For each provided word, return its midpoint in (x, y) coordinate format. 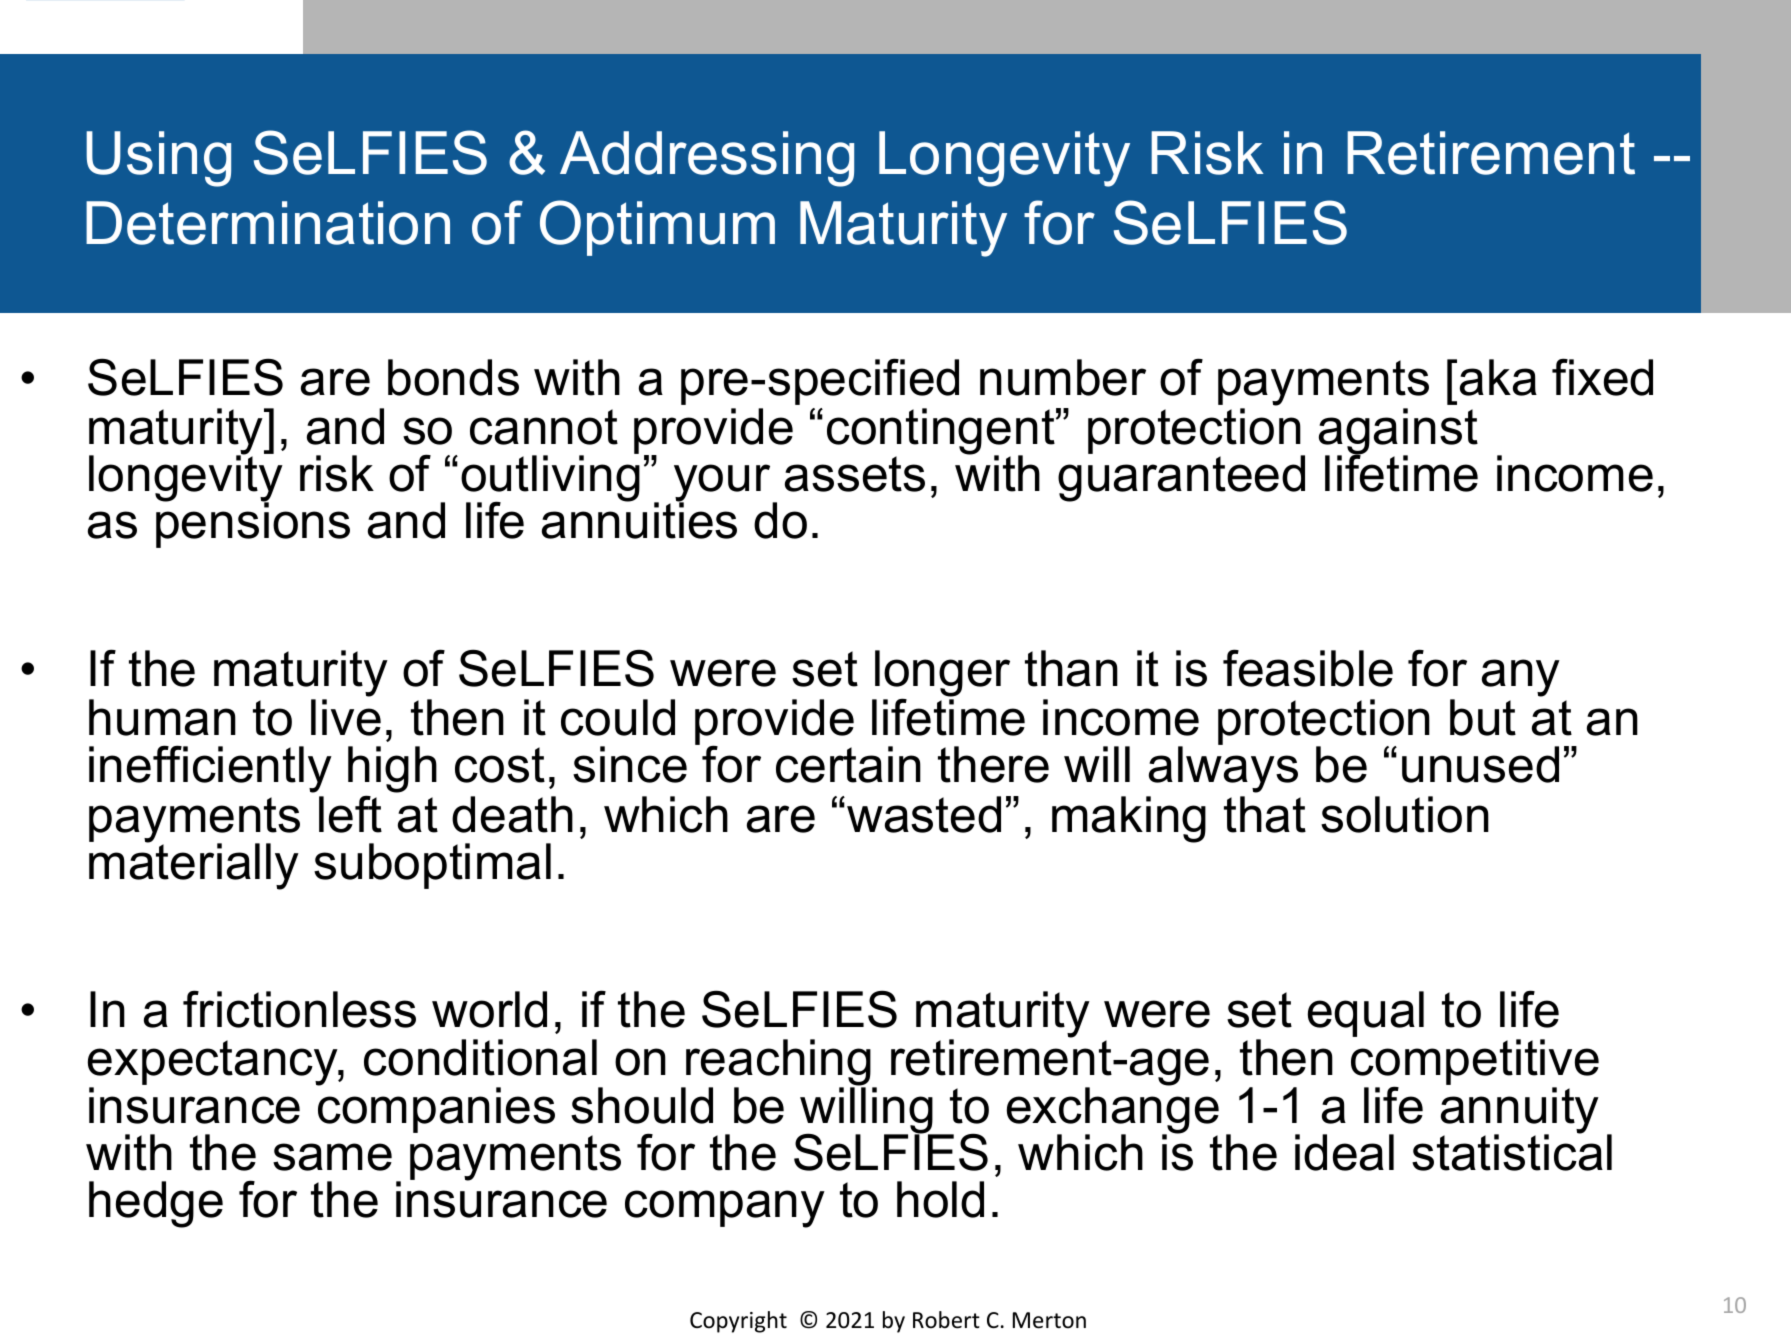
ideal (1344, 1152)
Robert (946, 1320)
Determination (268, 223)
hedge (156, 1204)
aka (1498, 377)
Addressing (707, 159)
